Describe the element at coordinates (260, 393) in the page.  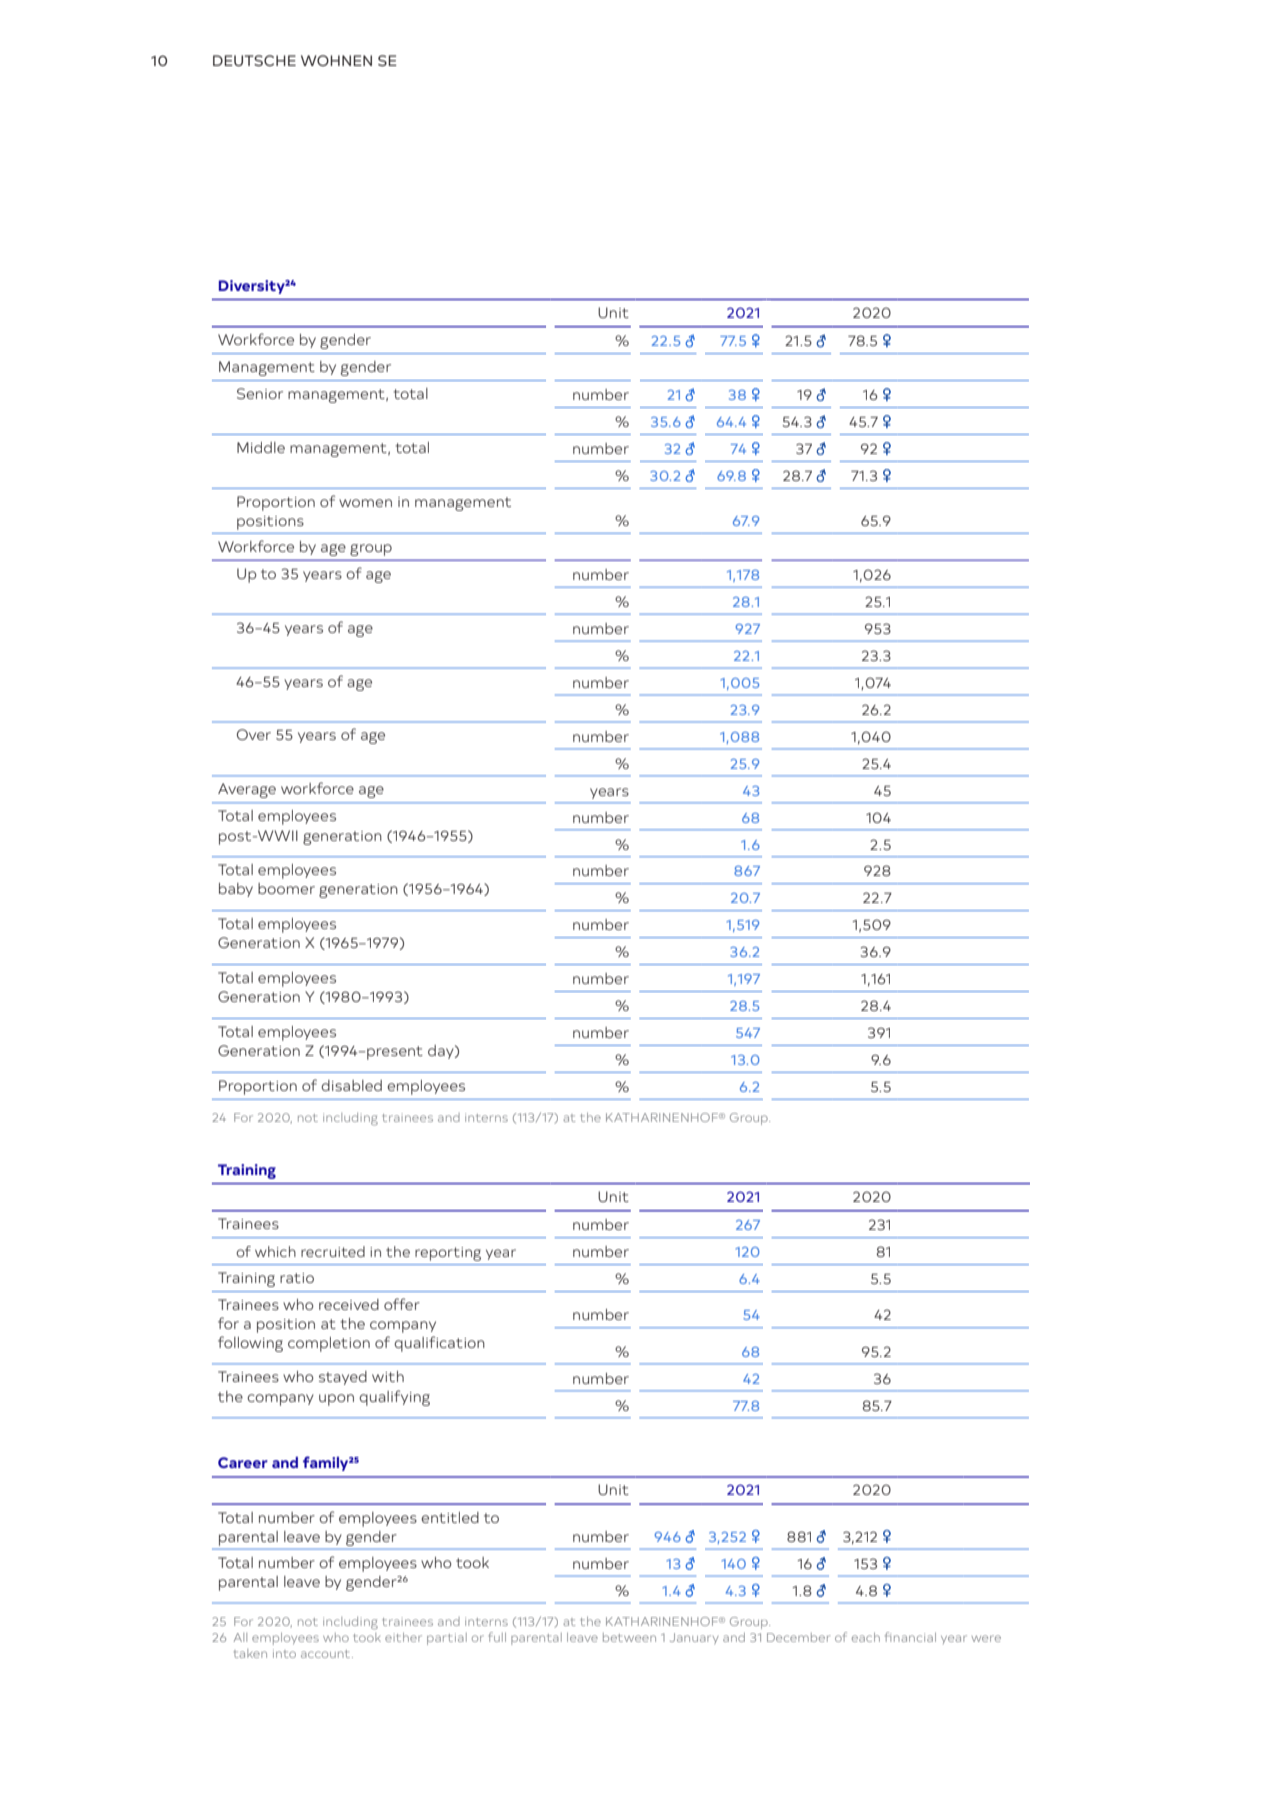
I see `Senior` at that location.
